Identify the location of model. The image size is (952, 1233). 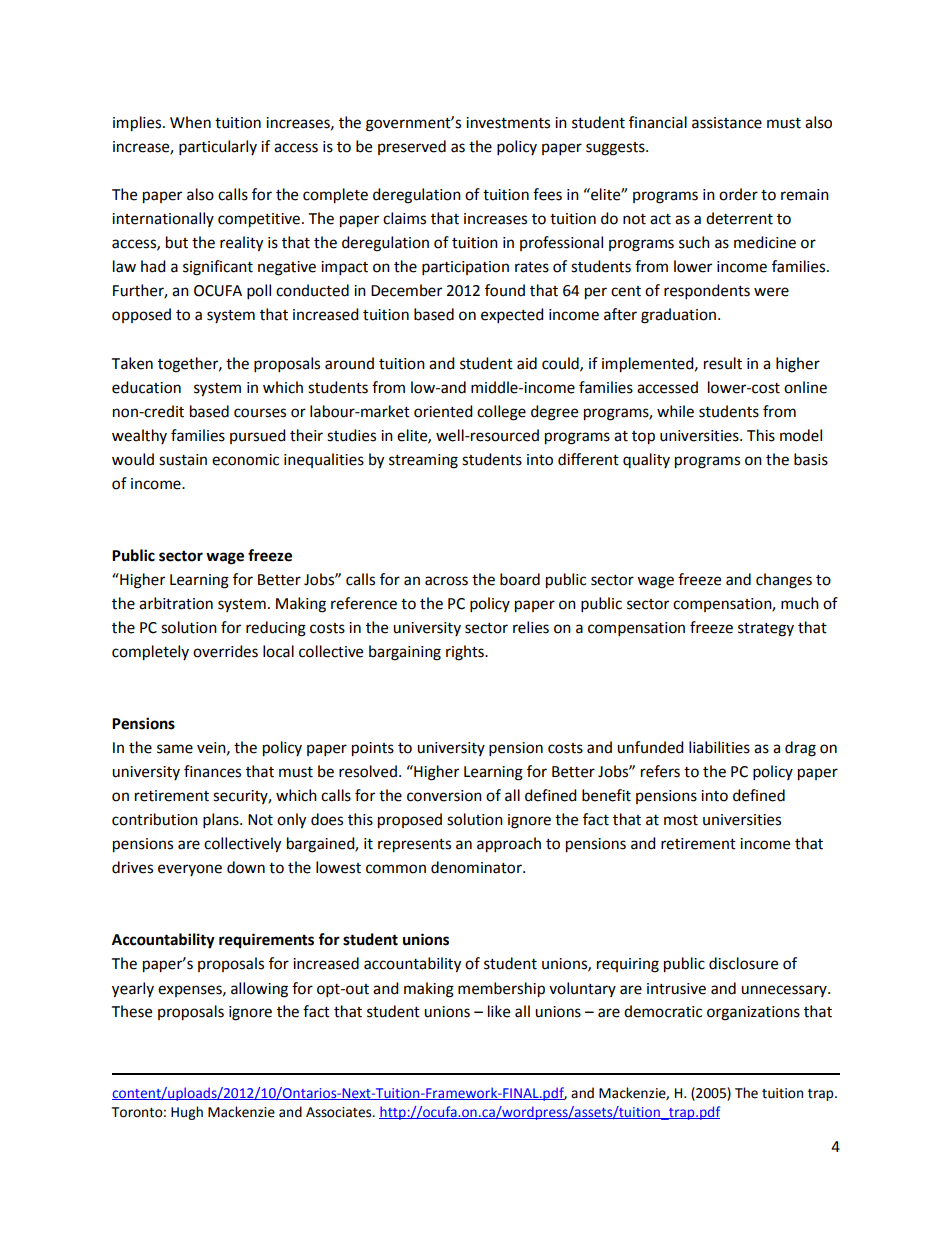
(801, 435).
